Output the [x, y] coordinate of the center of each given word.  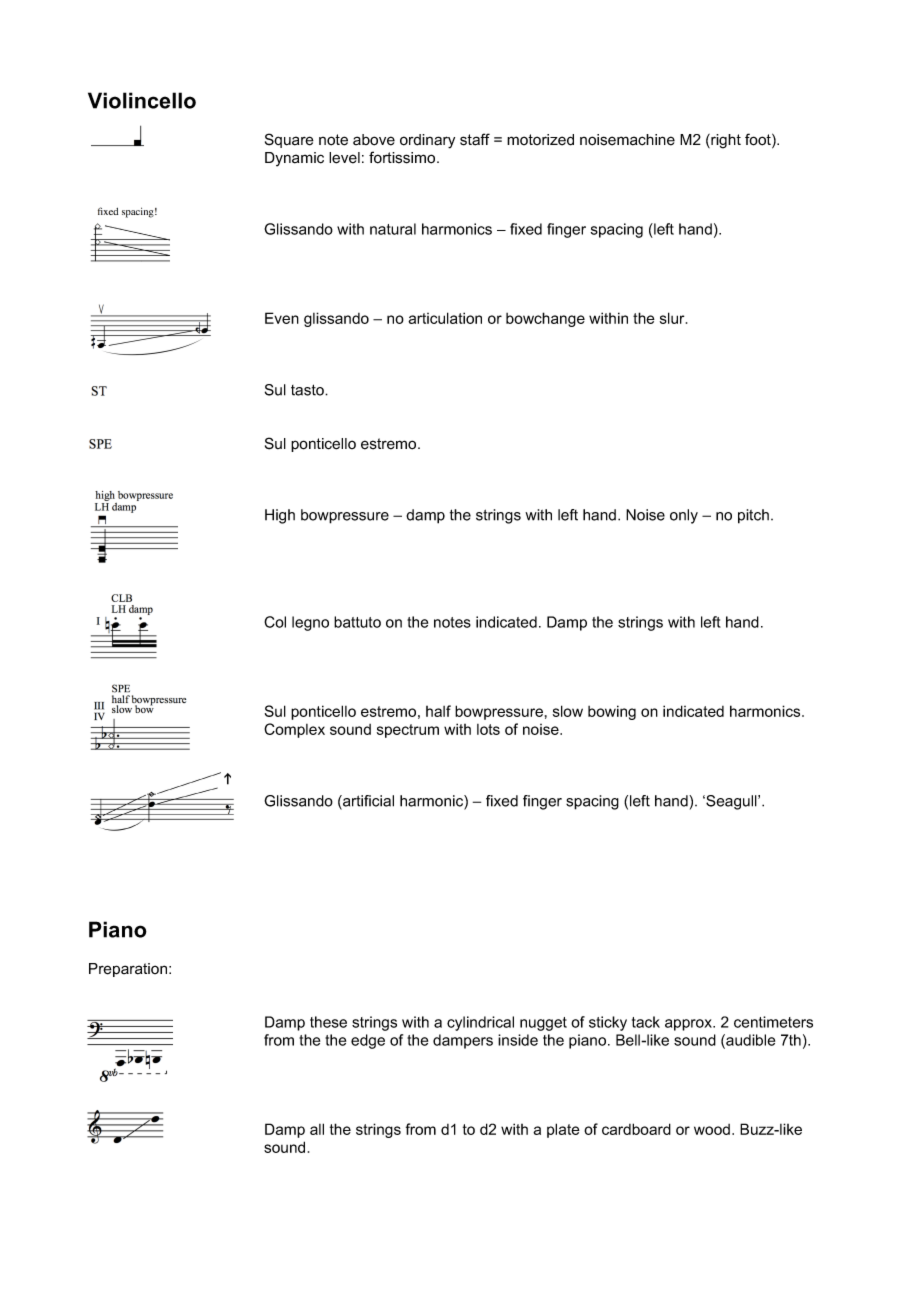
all [317, 1129]
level [344, 158]
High [280, 516]
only [684, 516]
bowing [612, 712]
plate [563, 1130]
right [725, 141]
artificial [367, 802]
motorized [540, 140]
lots [488, 729]
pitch [753, 516]
